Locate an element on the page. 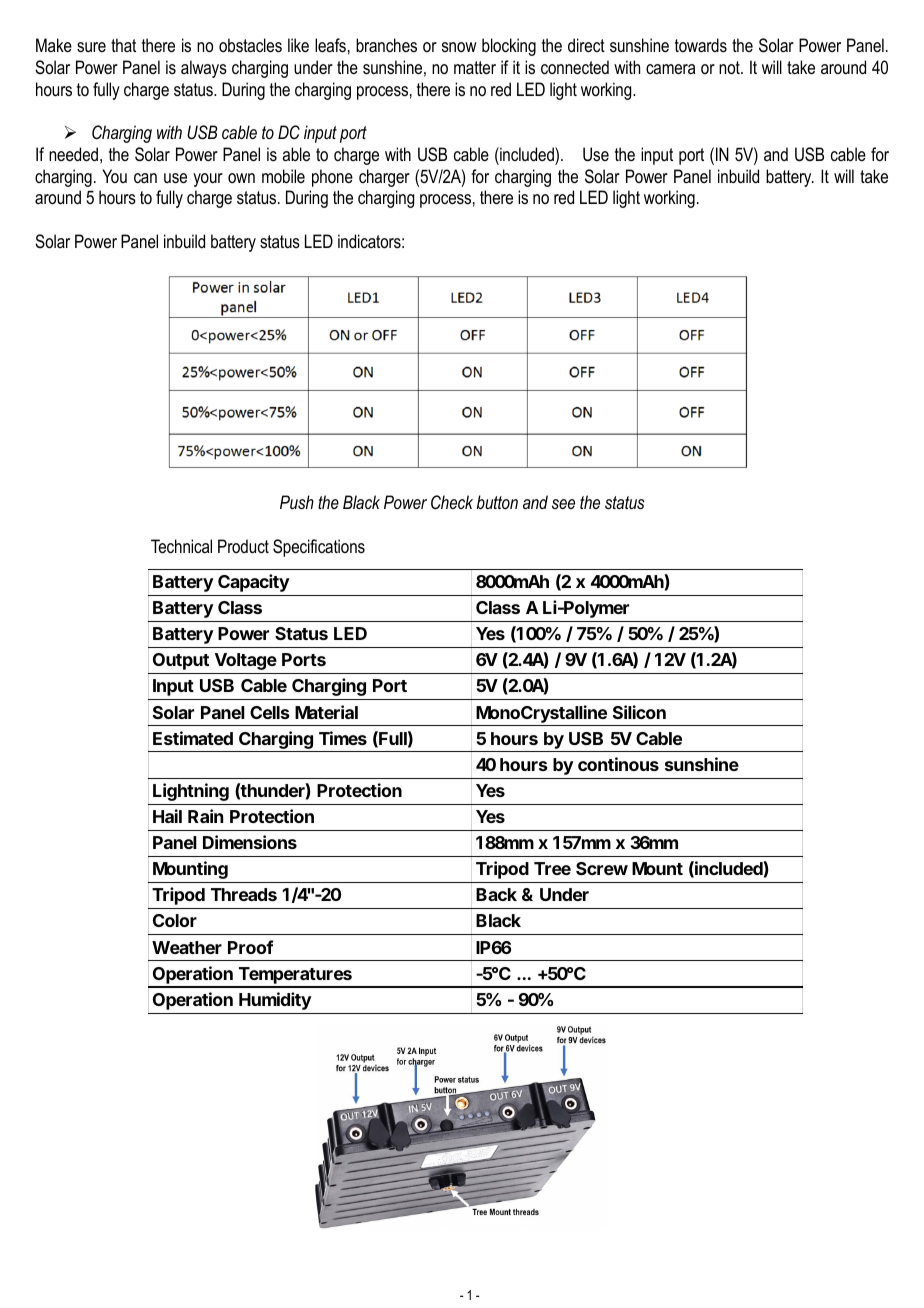  Output is located at coordinates (181, 661).
